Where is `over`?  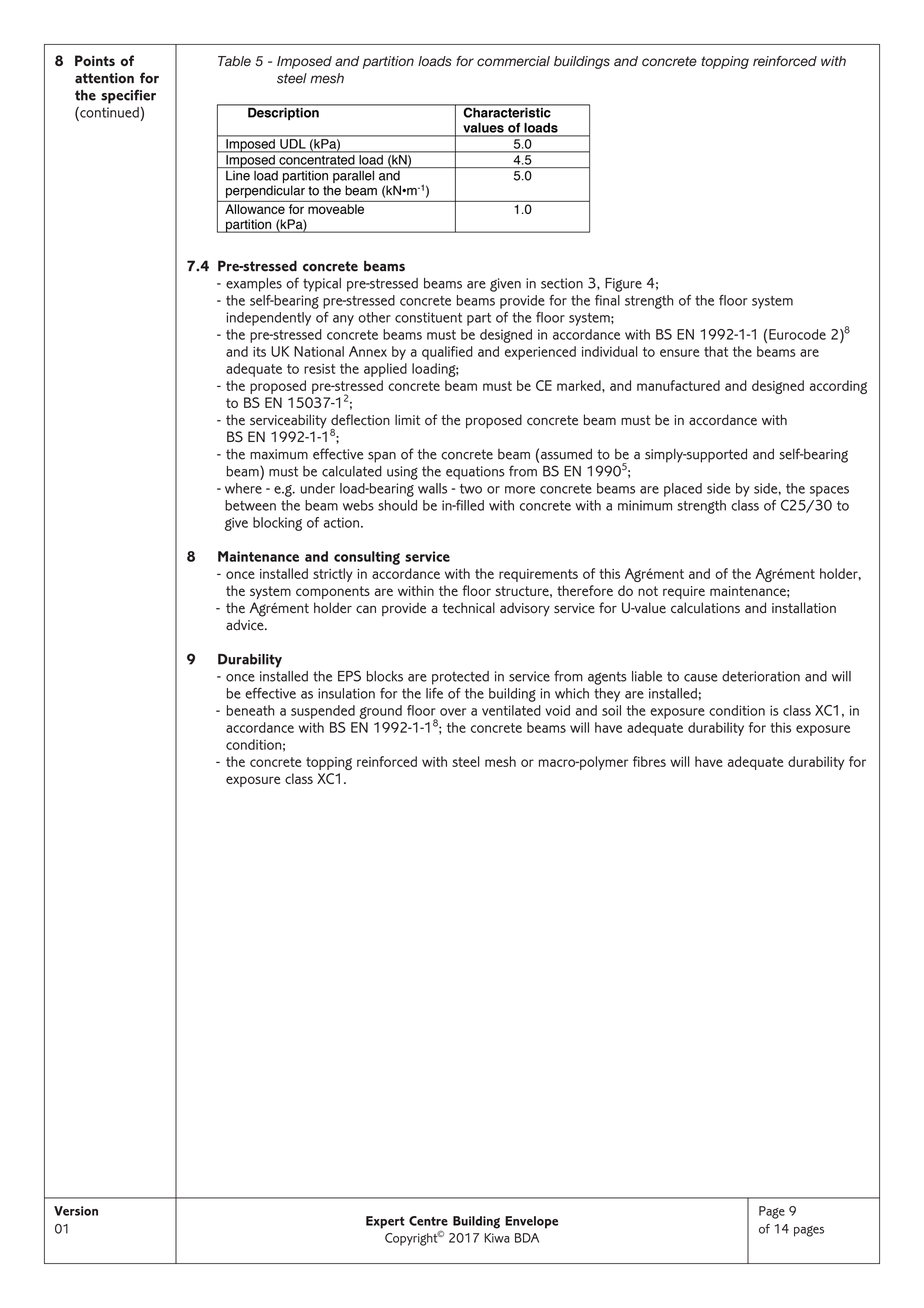 over is located at coordinates (453, 712).
